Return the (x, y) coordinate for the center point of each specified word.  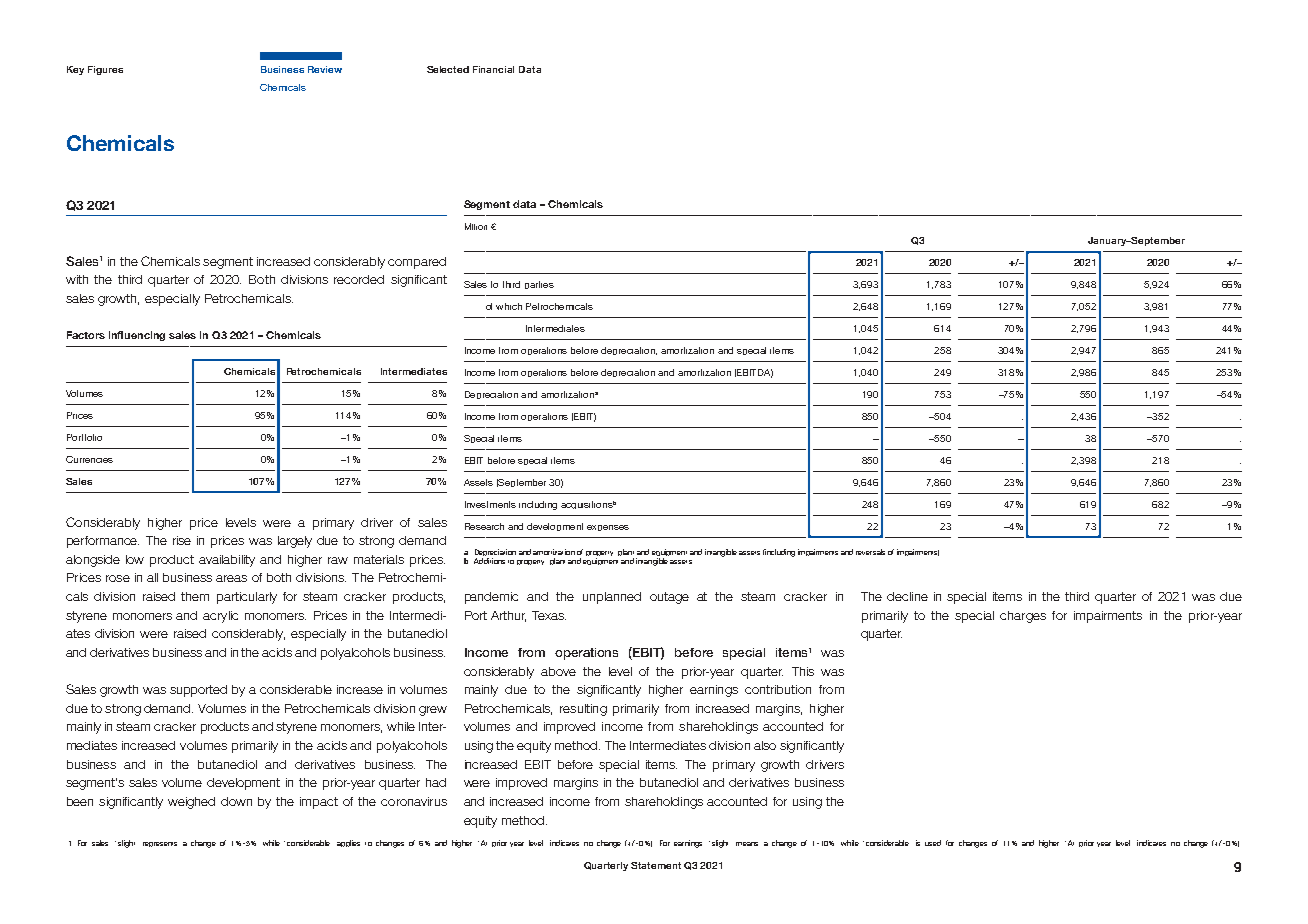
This (803, 671)
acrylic (220, 617)
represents (160, 844)
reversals (870, 552)
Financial (493, 69)
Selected (448, 69)
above (558, 671)
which (509, 306)
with (77, 279)
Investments (490, 504)
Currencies (89, 459)
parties (539, 285)
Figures (105, 70)
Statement (656, 865)
